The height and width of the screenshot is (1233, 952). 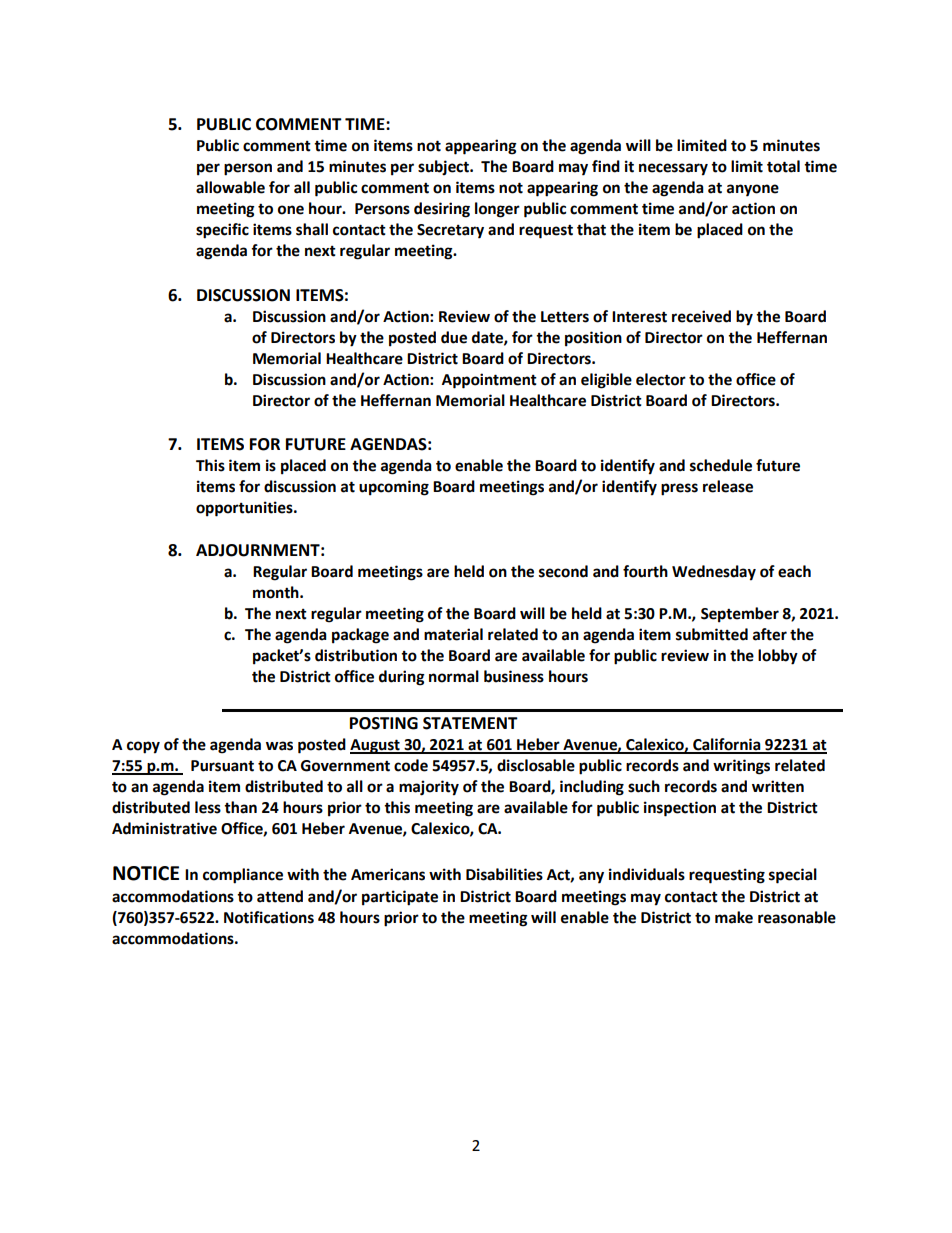 What do you see at coordinates (563, 571) in the screenshot?
I see `second` at bounding box center [563, 571].
